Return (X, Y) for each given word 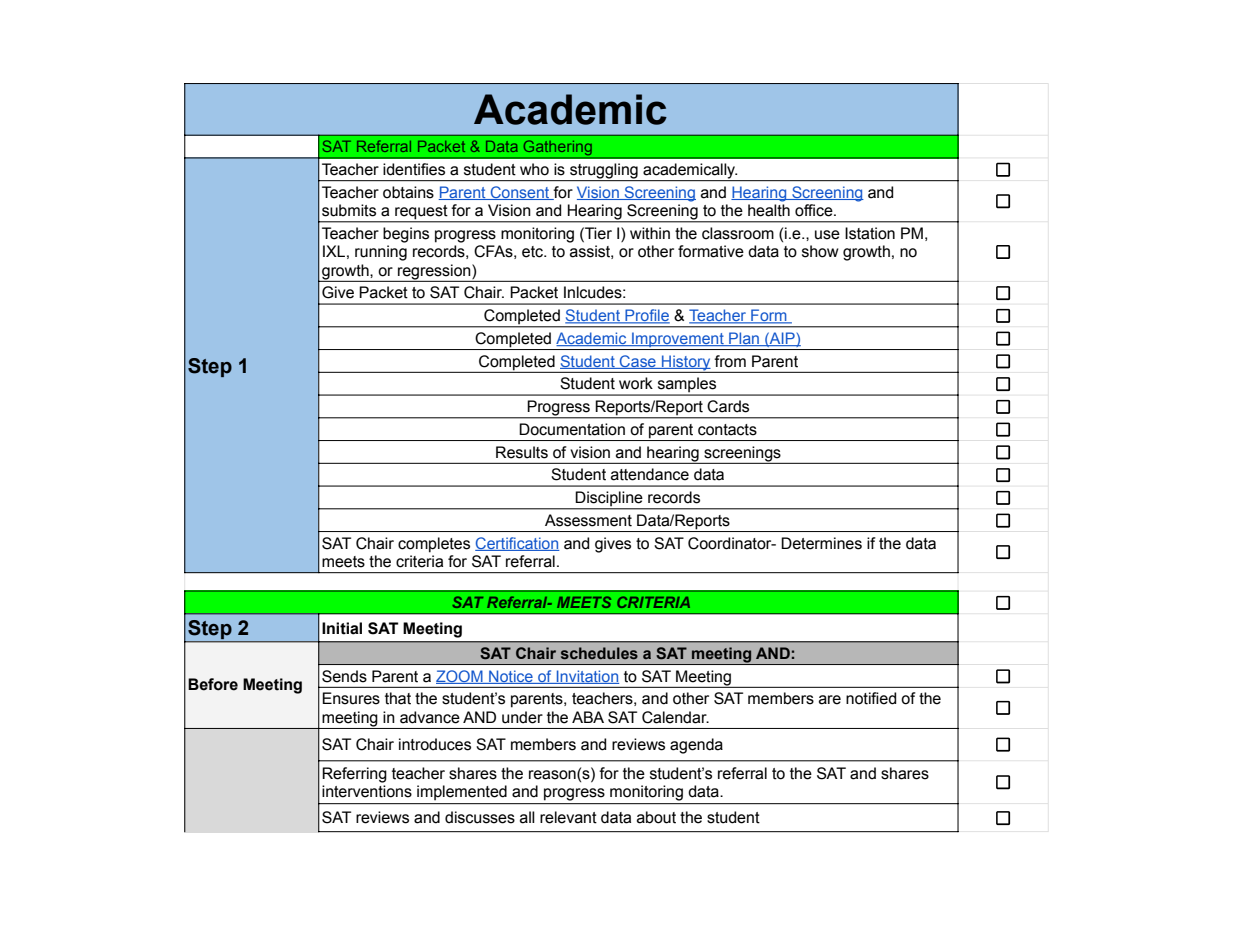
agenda (696, 746)
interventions (367, 791)
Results (522, 452)
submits (349, 210)
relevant (568, 817)
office (815, 210)
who (534, 169)
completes (434, 545)
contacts (727, 430)
